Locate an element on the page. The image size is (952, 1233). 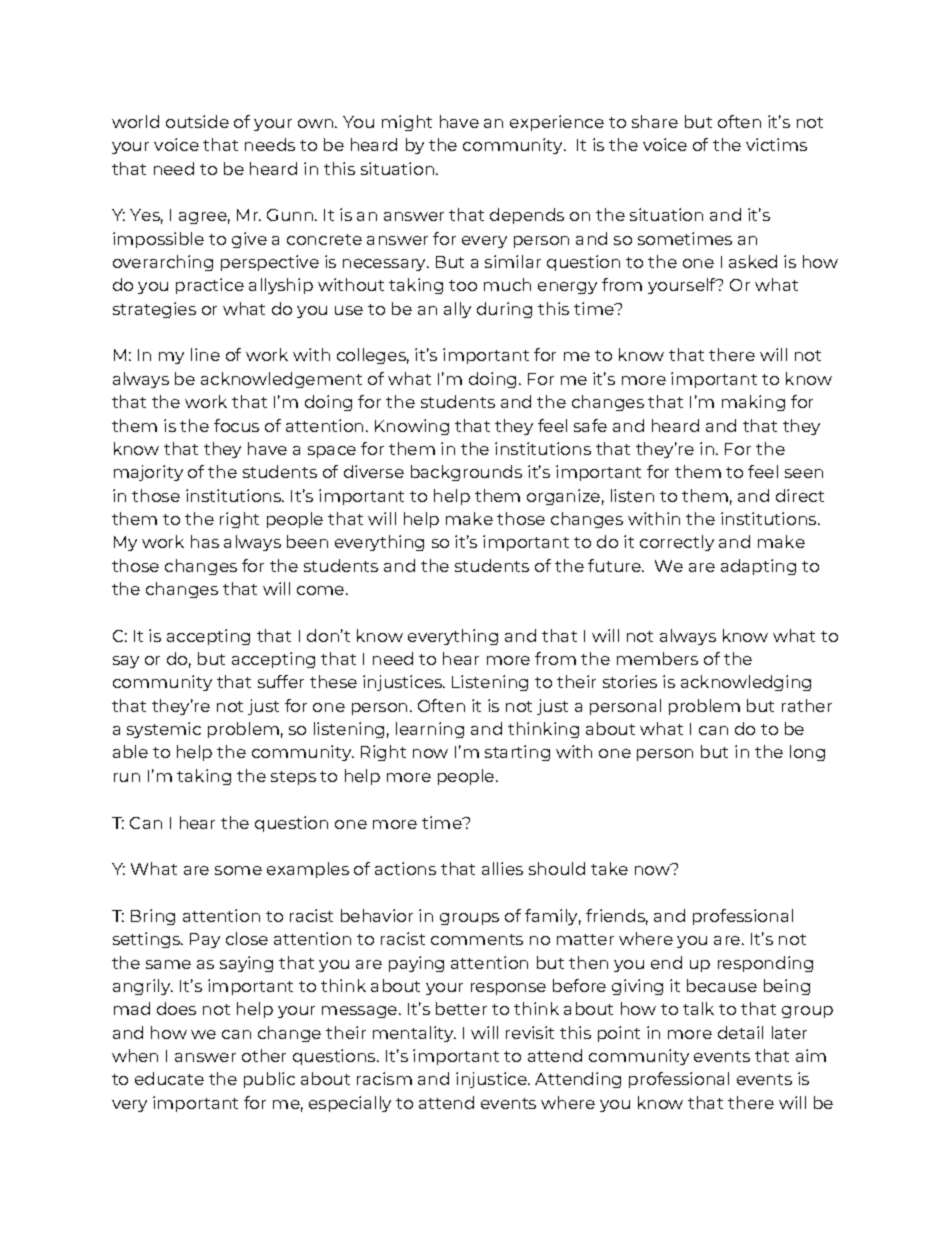
making is located at coordinates (753, 403).
